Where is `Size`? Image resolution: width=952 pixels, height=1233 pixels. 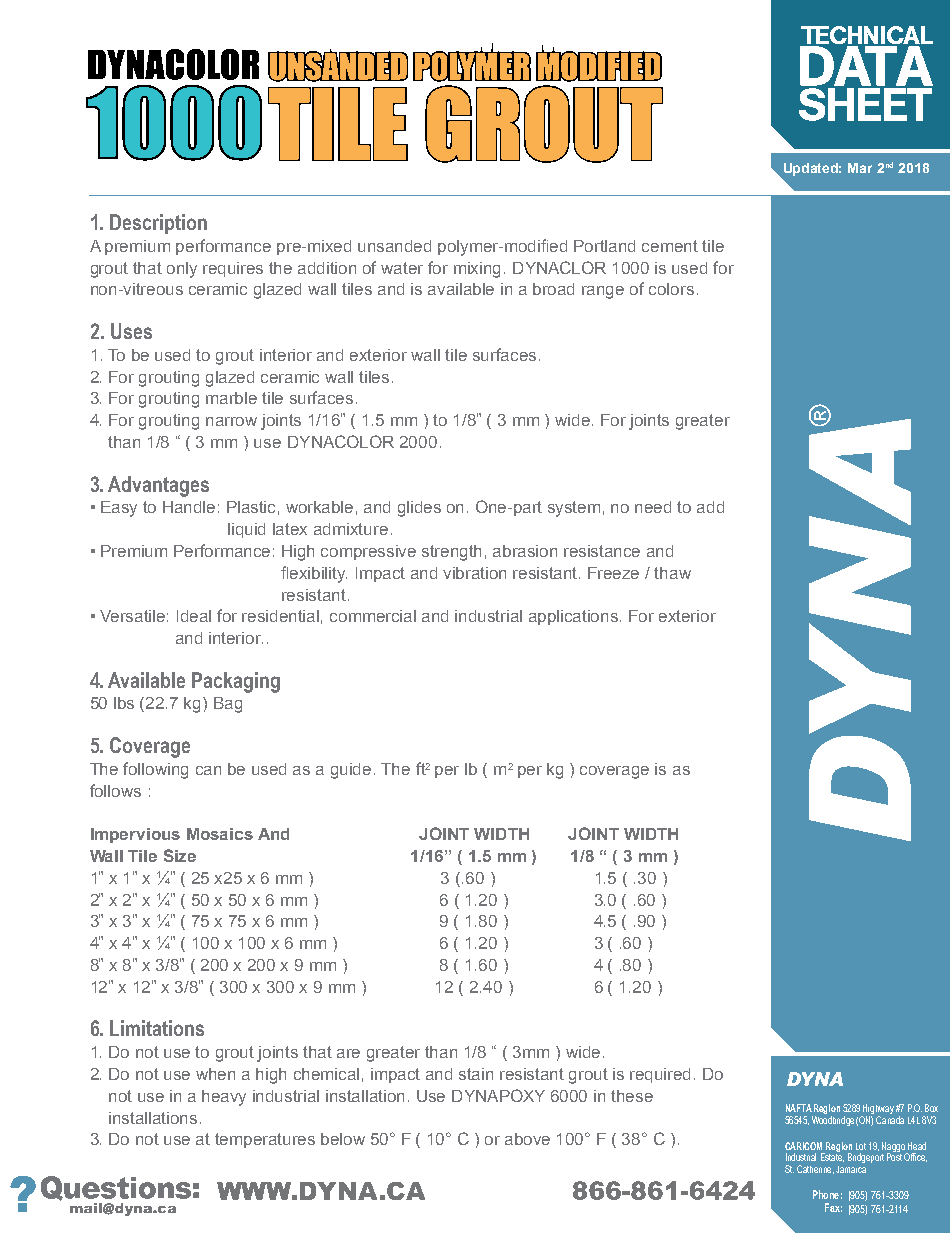
Size is located at coordinates (180, 855).
